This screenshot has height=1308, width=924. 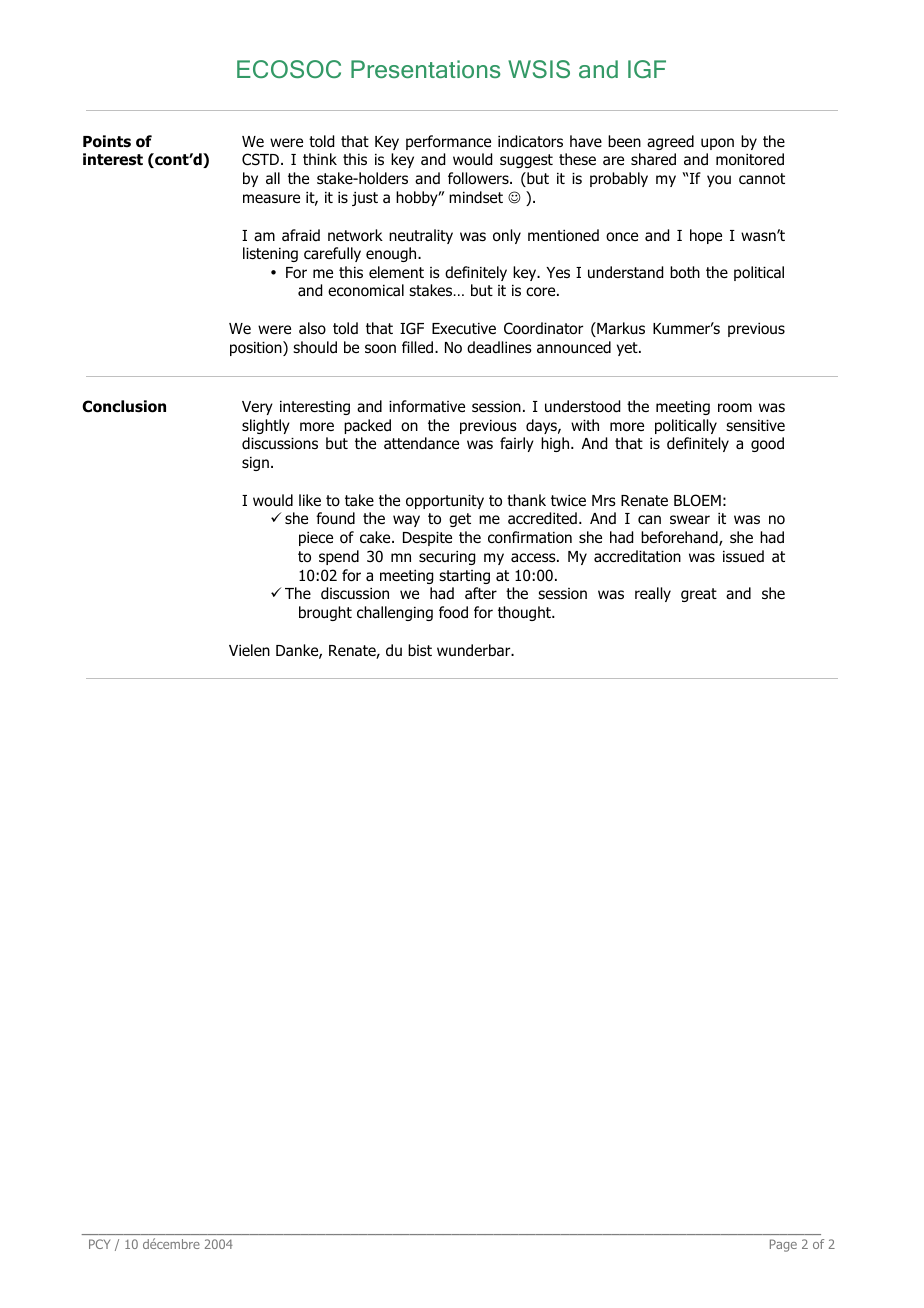 I want to click on performance, so click(x=448, y=142).
